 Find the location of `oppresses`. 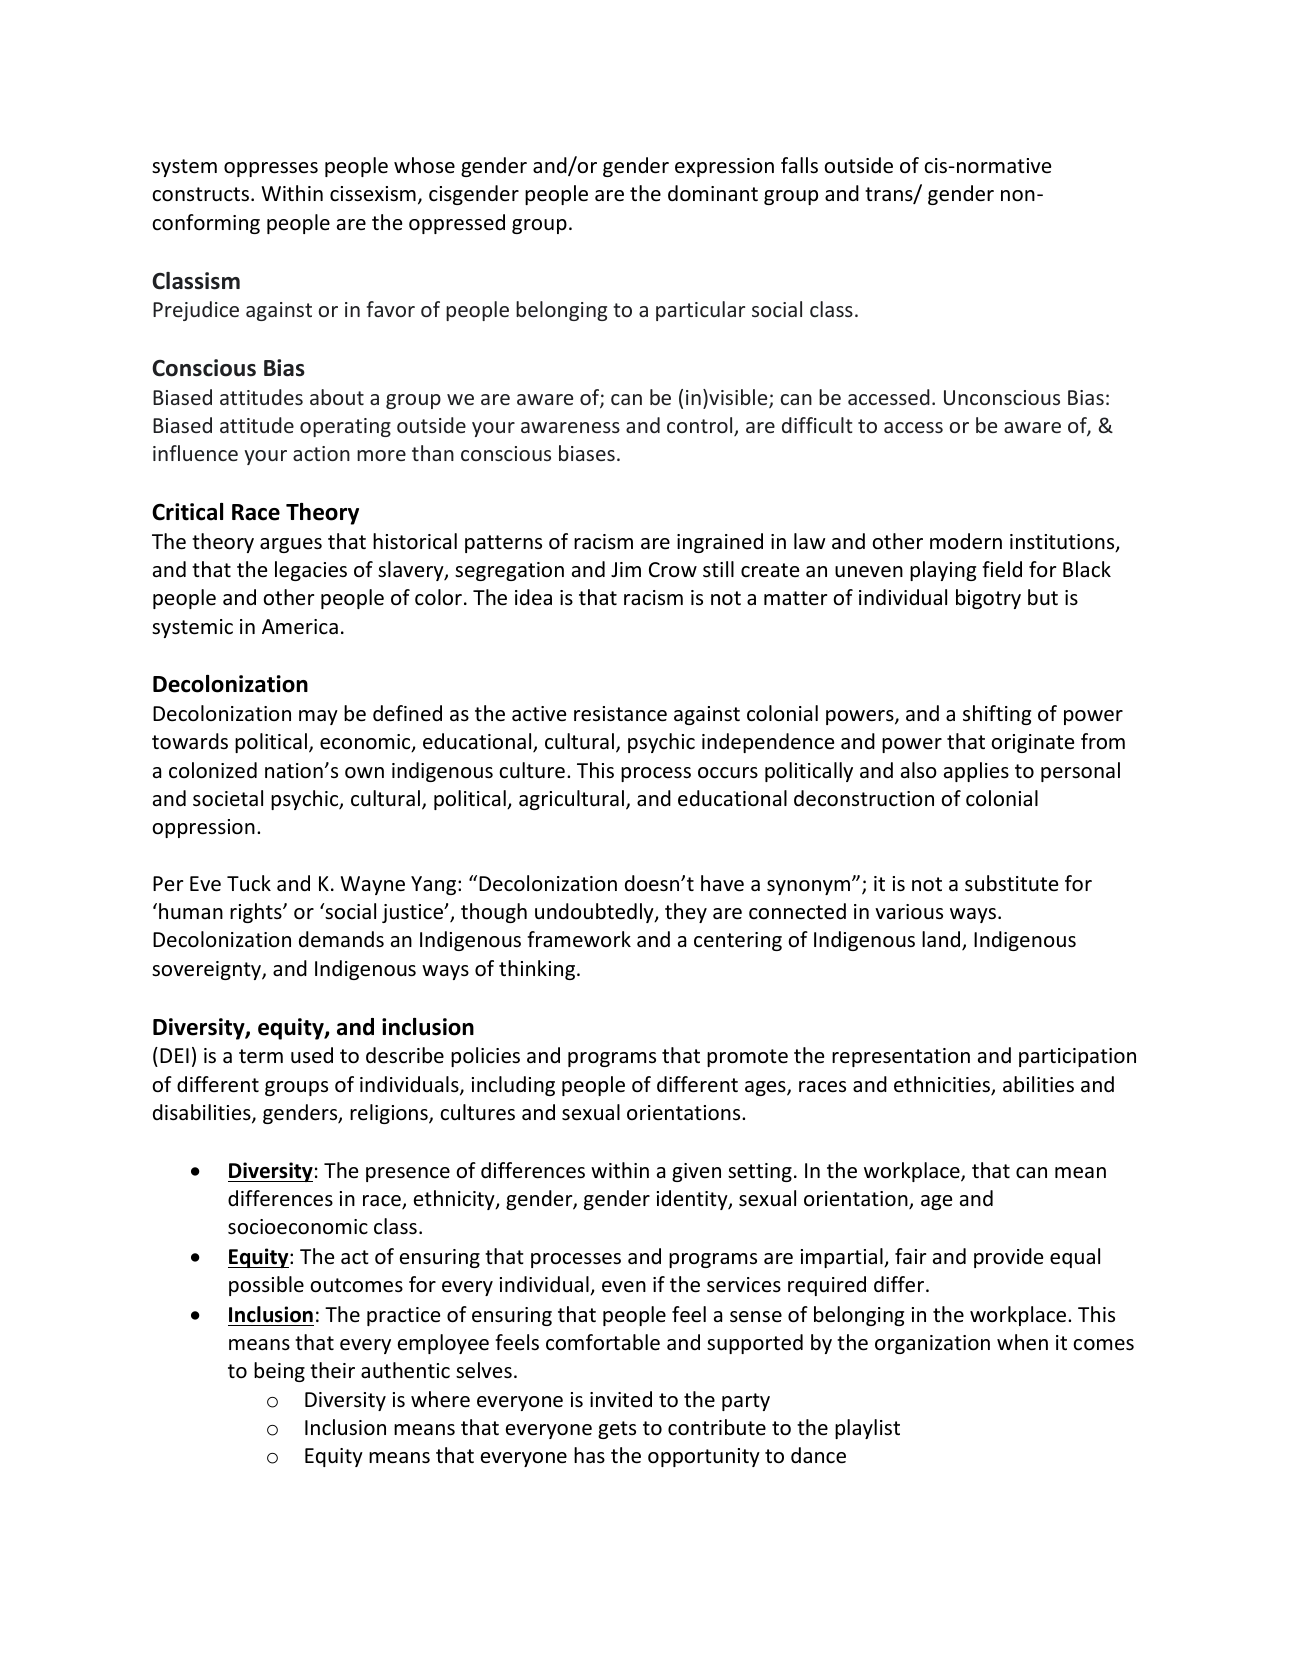

oppresses is located at coordinates (271, 169).
